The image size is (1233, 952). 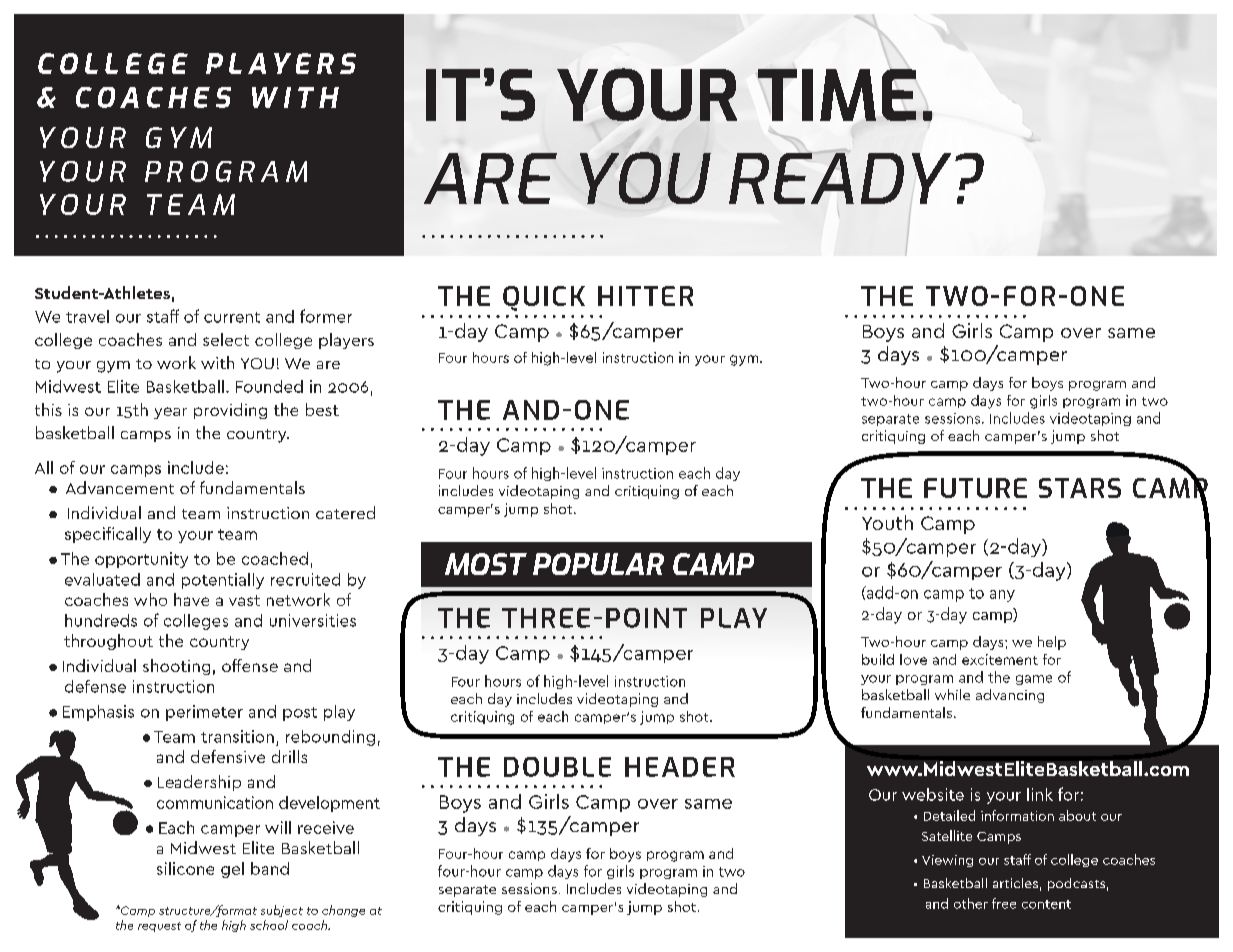 What do you see at coordinates (544, 298) in the screenshot?
I see `QUICK` at bounding box center [544, 298].
